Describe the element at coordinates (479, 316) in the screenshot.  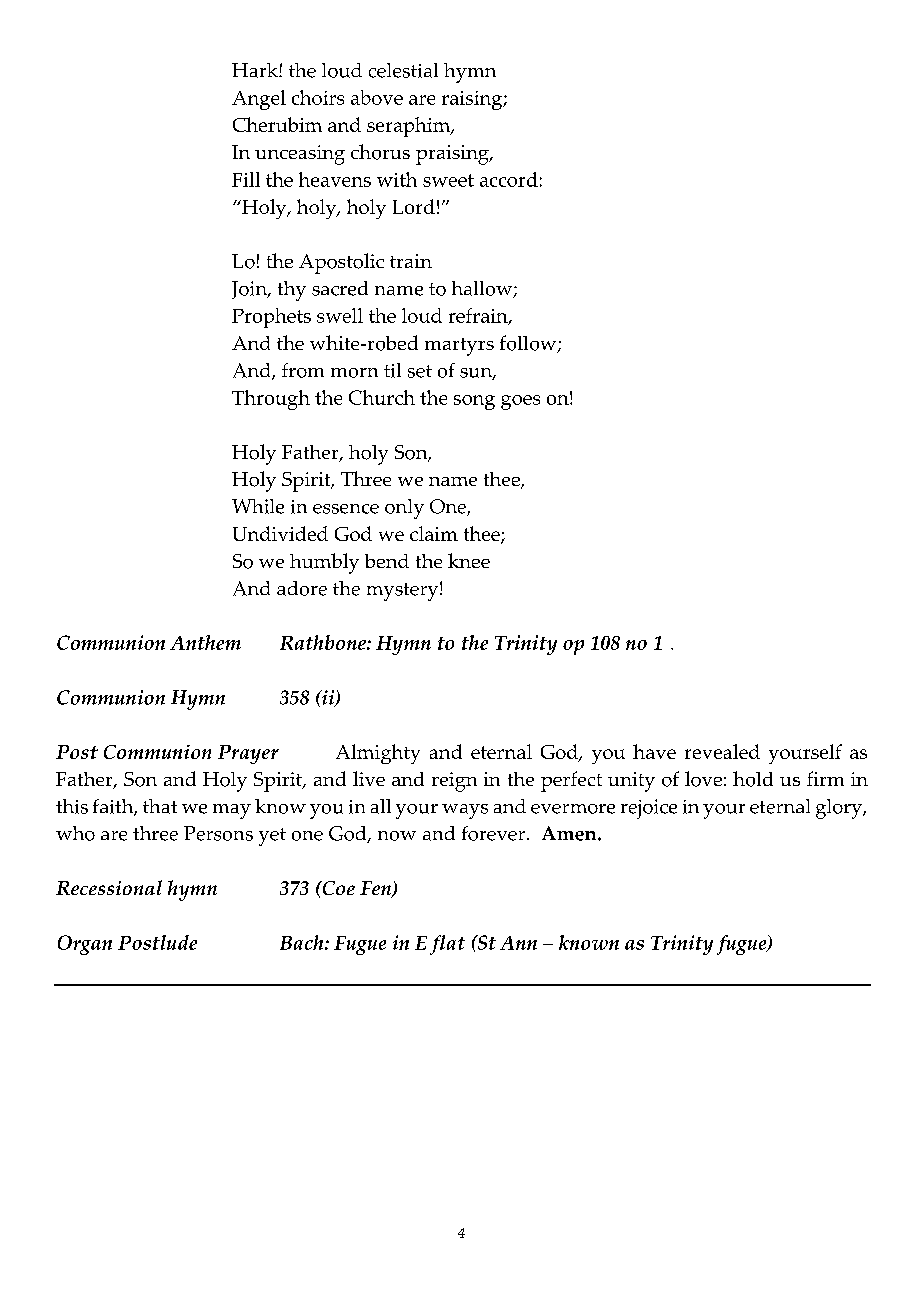
I see `refrain` at that location.
